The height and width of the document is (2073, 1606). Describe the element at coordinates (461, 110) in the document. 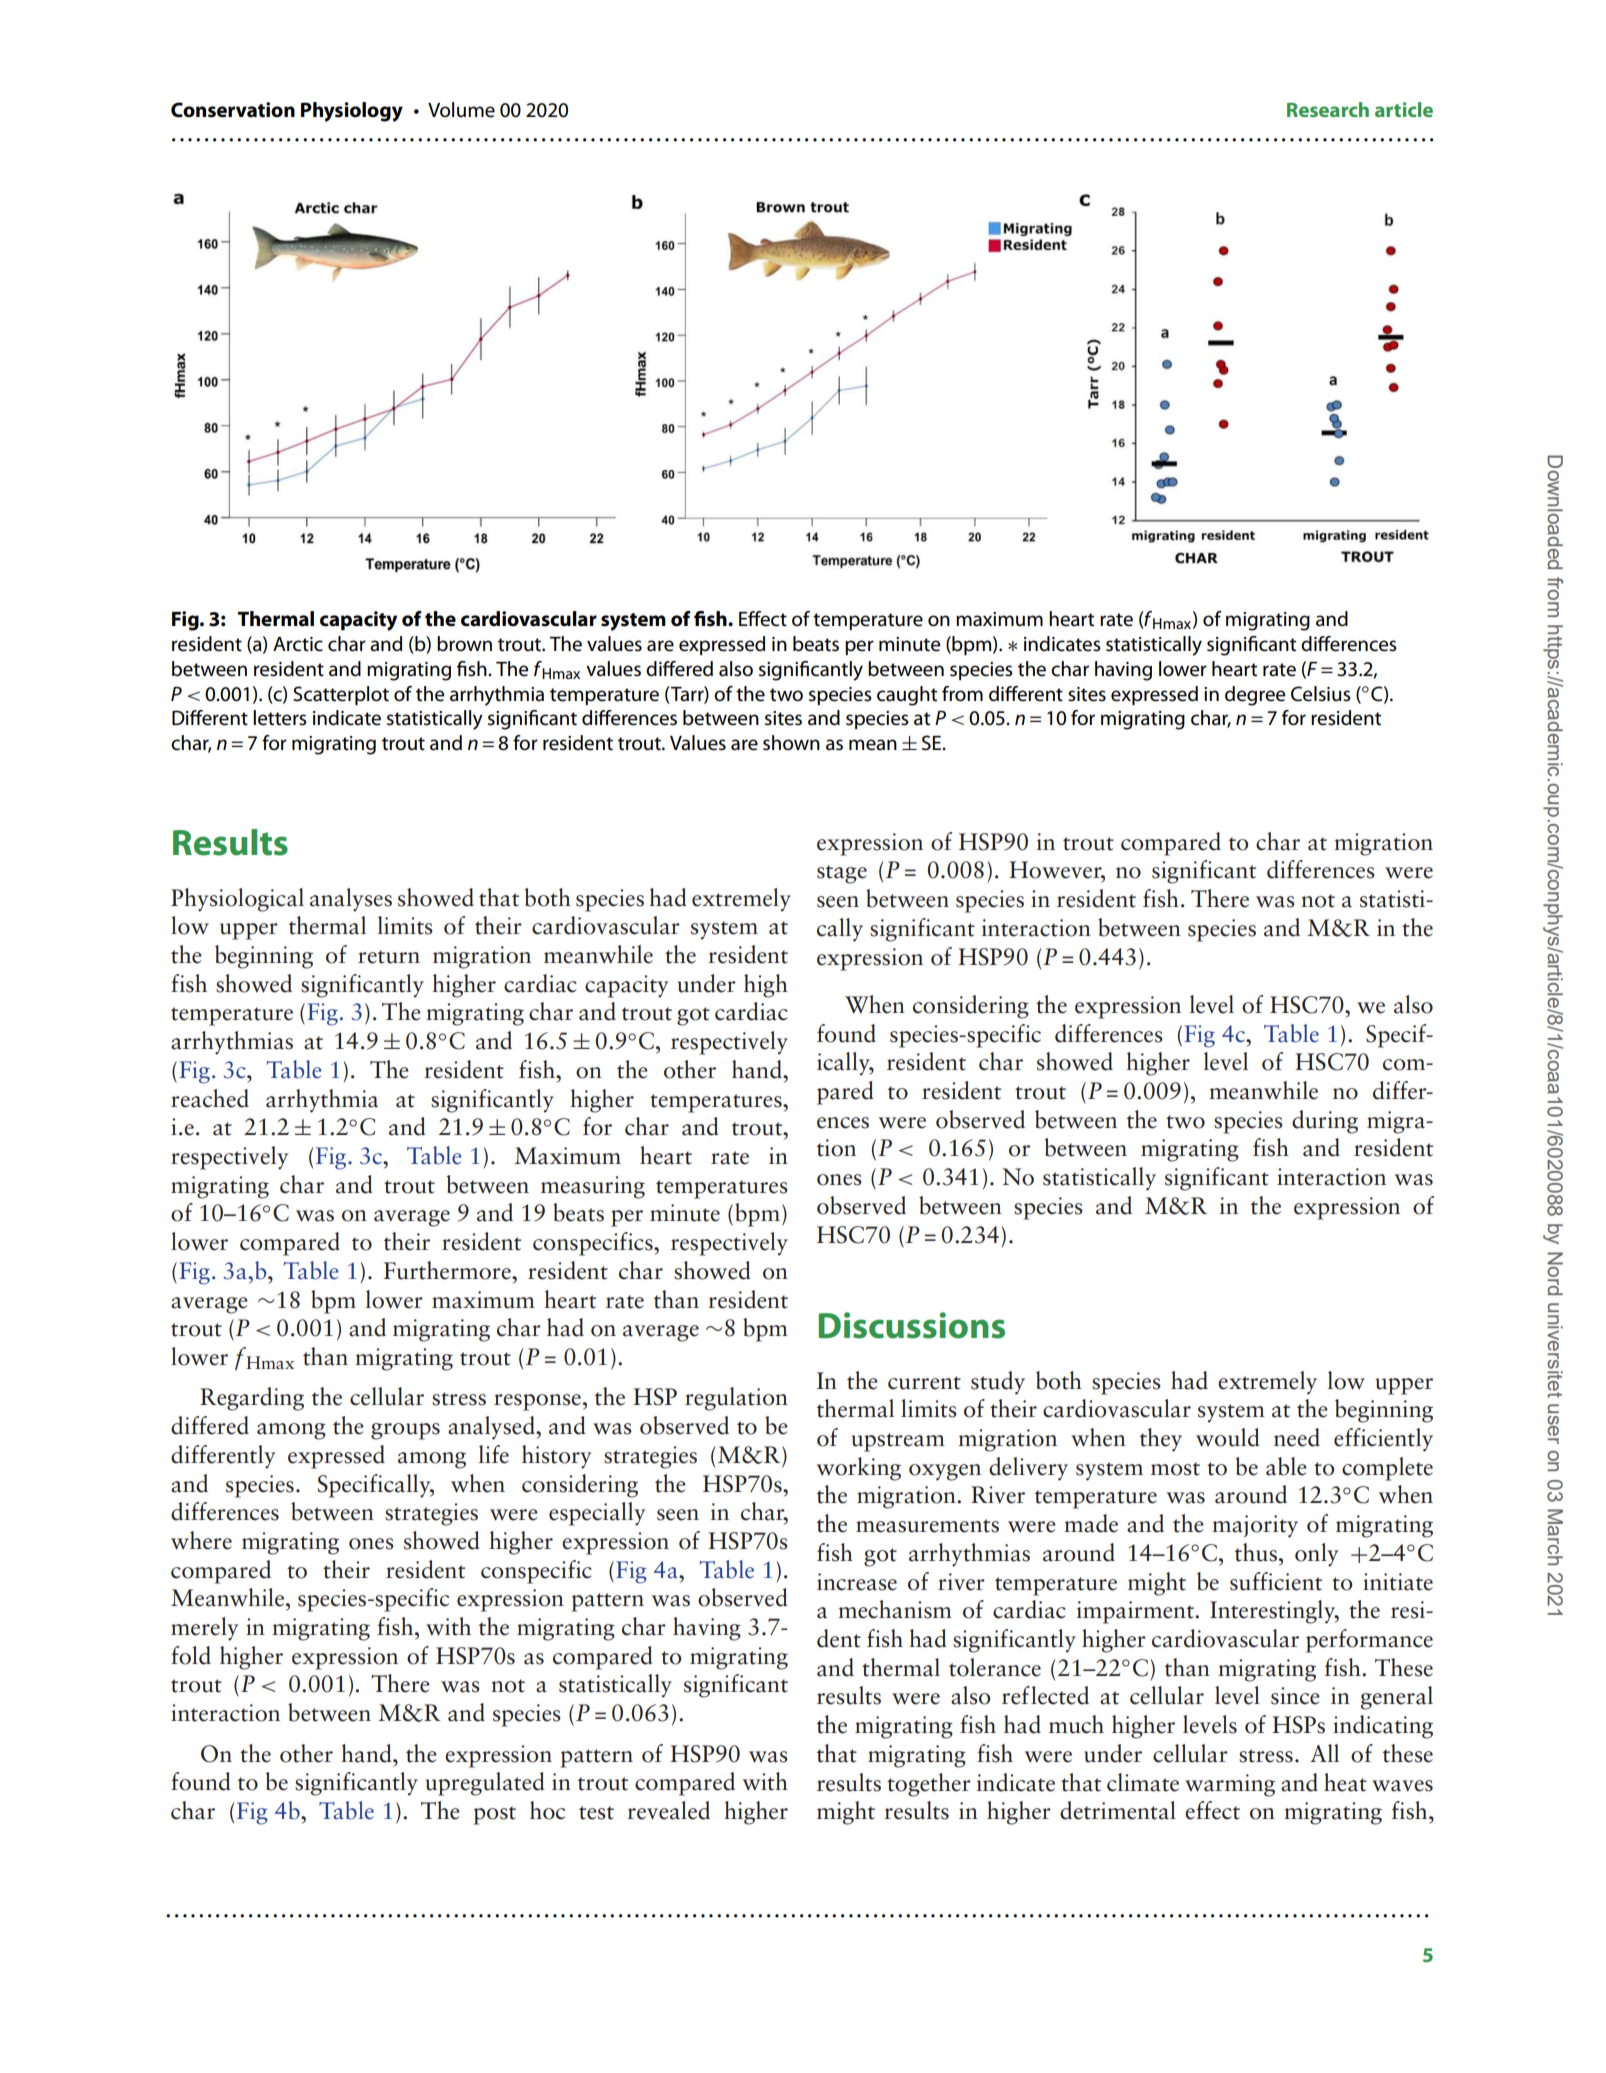

I see `Volume` at that location.
